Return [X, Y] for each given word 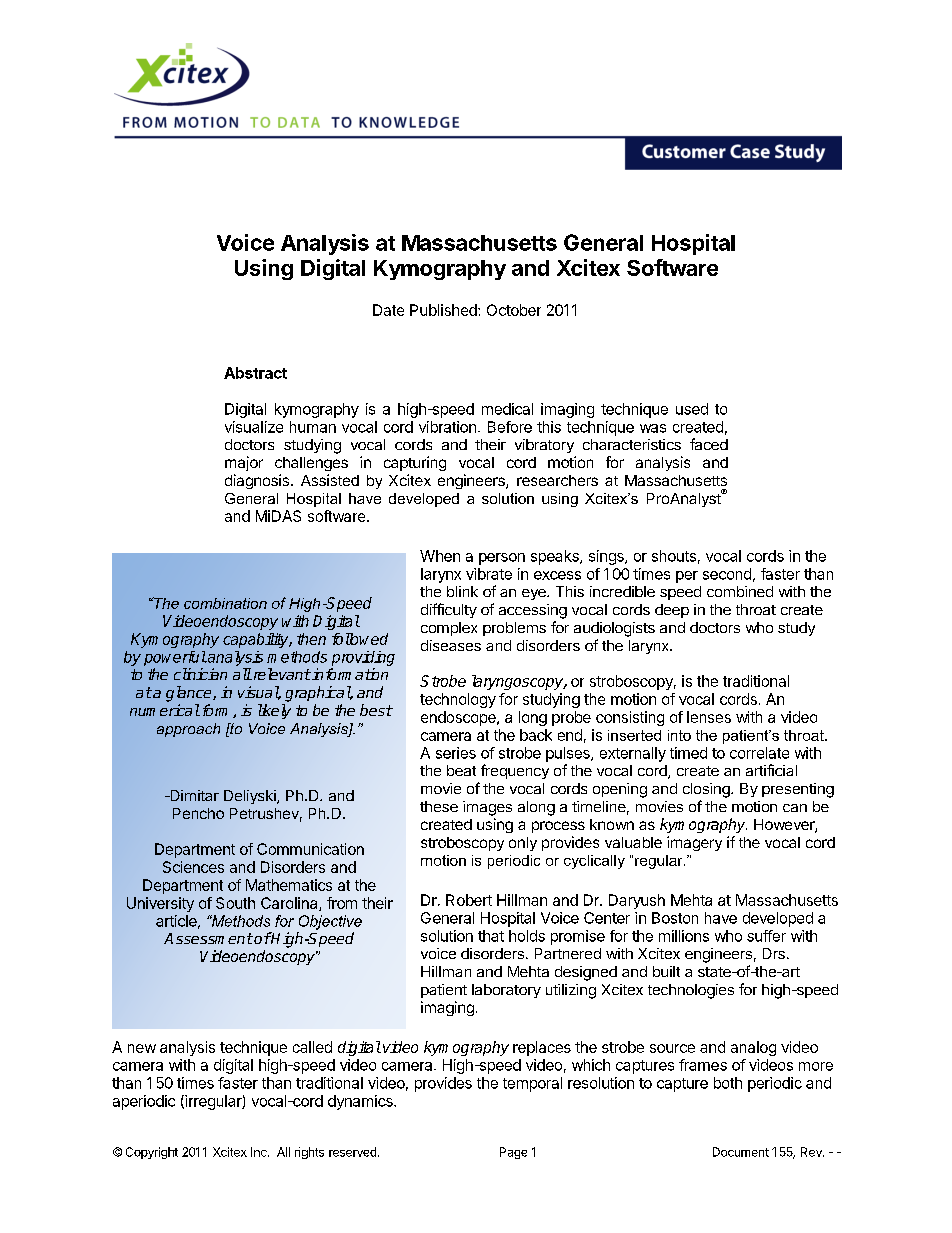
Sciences [193, 867]
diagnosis [257, 481]
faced [709, 444]
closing [707, 790]
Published [444, 310]
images [487, 808]
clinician [200, 674]
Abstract [255, 373]
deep [672, 611]
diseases [451, 645]
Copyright [152, 1153]
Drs [774, 953]
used [692, 409]
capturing [415, 463]
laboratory [506, 991]
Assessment [208, 938]
